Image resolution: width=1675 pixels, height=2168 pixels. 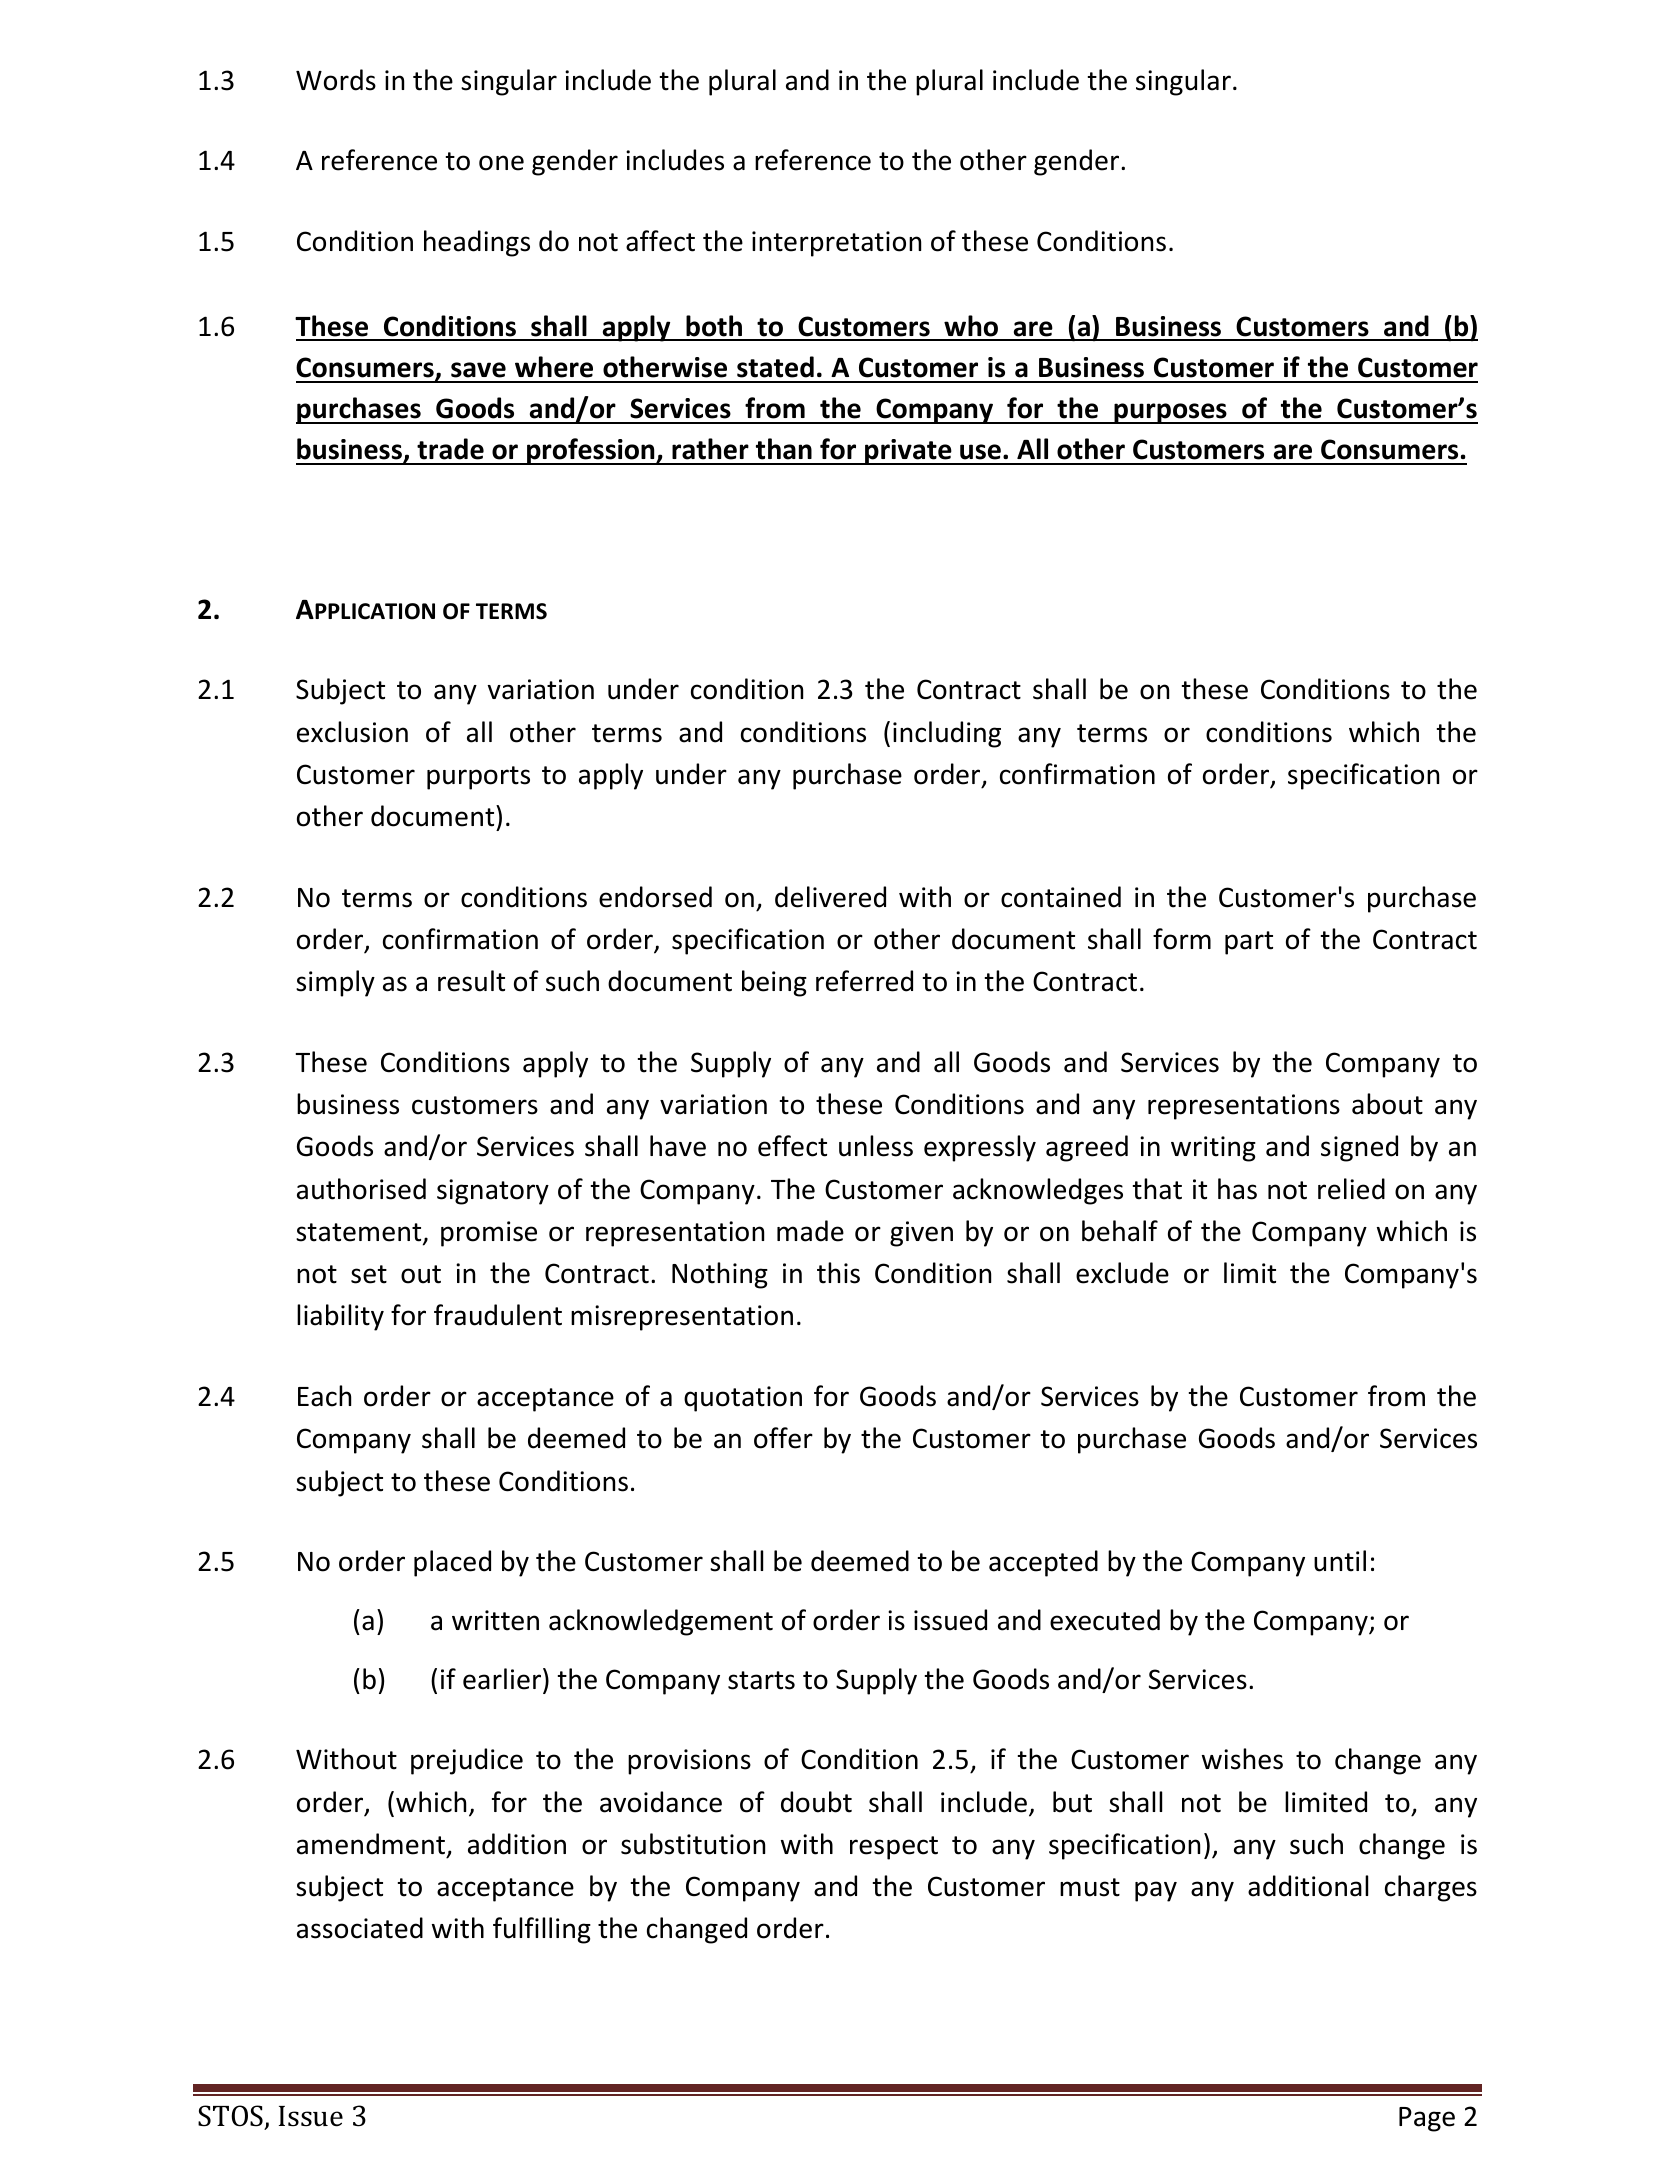 I want to click on Words, so click(x=336, y=80).
